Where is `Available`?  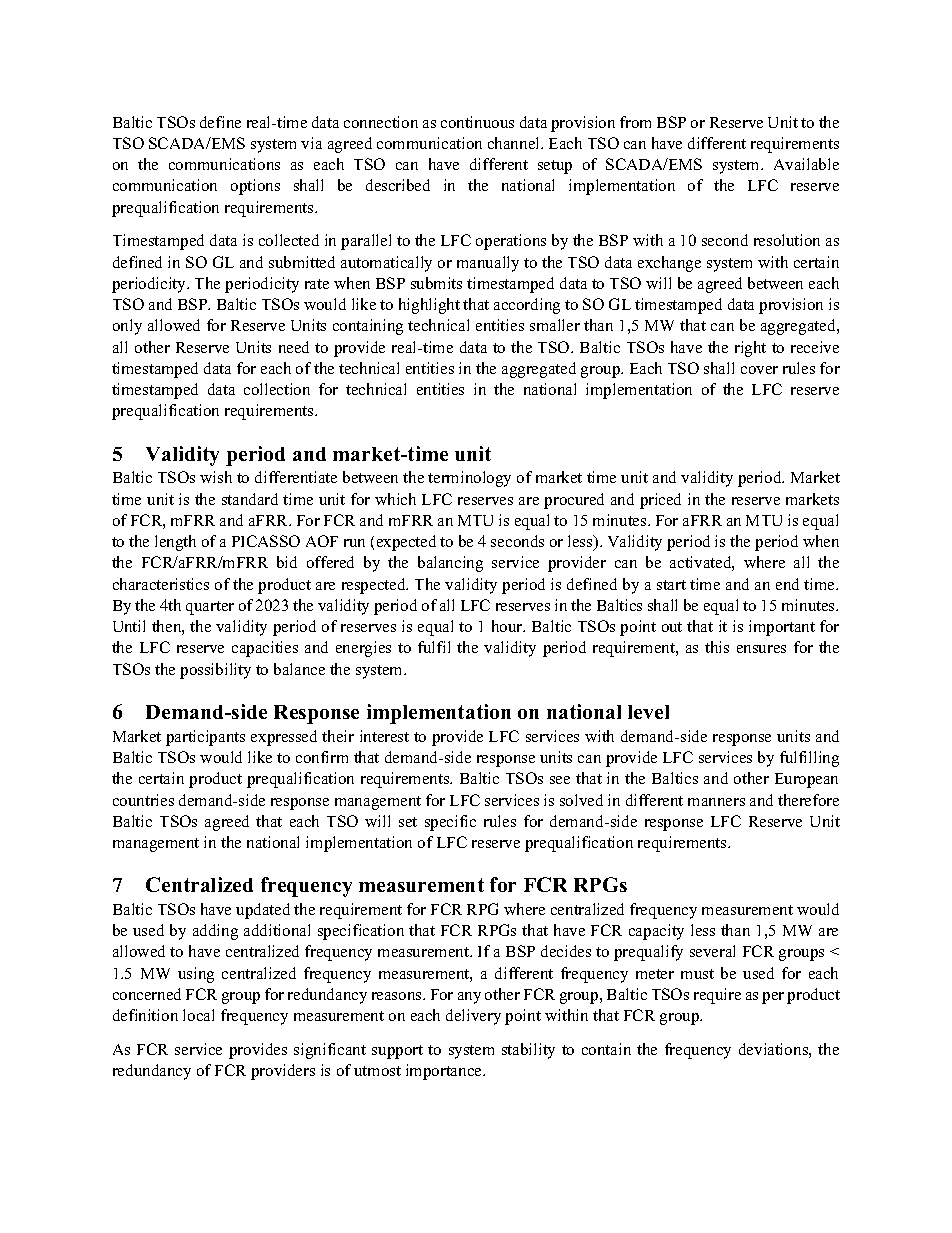 Available is located at coordinates (806, 164).
